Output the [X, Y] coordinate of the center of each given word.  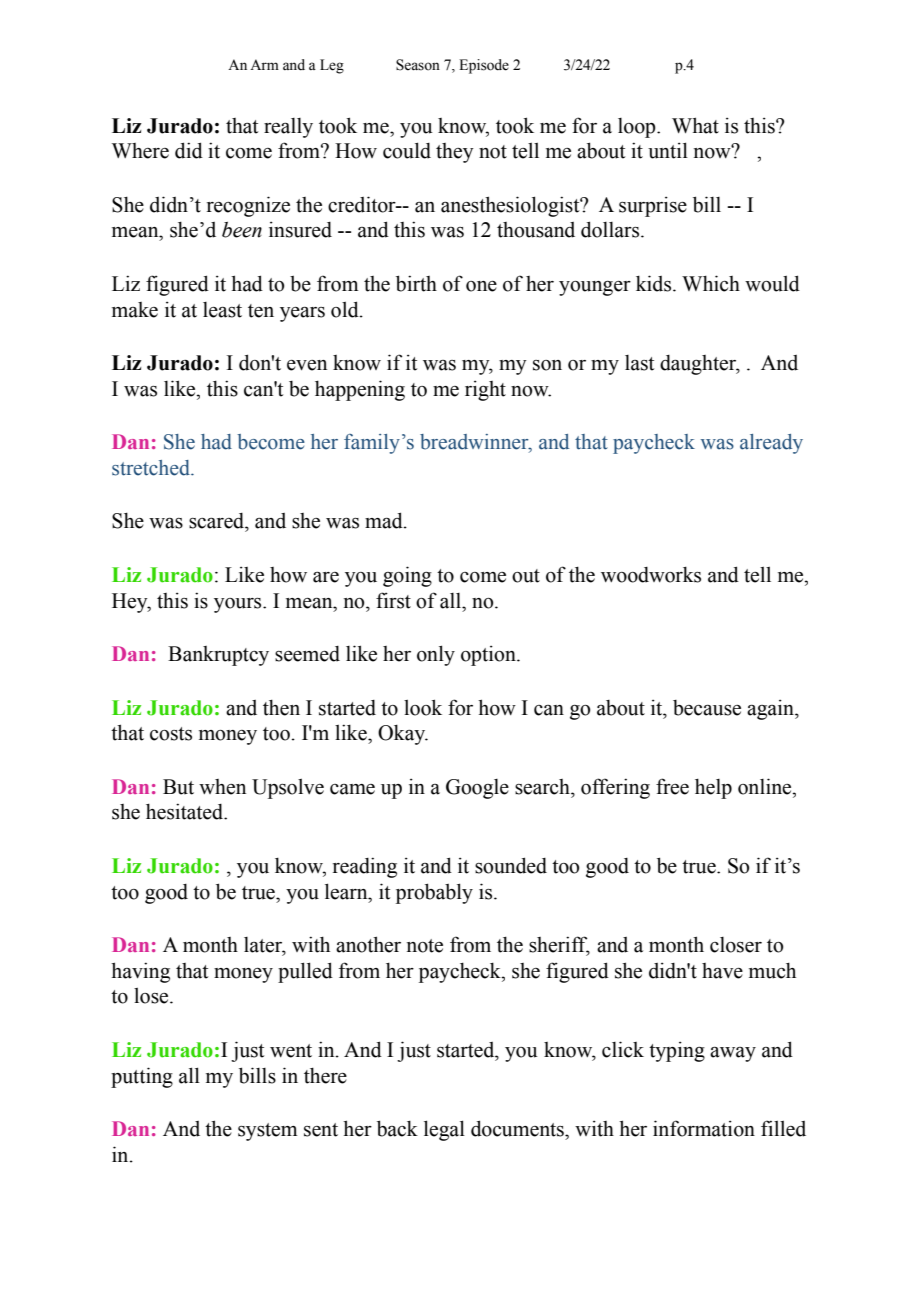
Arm [264, 64]
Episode [484, 66]
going [407, 576]
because [707, 708]
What [695, 125]
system [267, 1132]
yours [239, 605]
